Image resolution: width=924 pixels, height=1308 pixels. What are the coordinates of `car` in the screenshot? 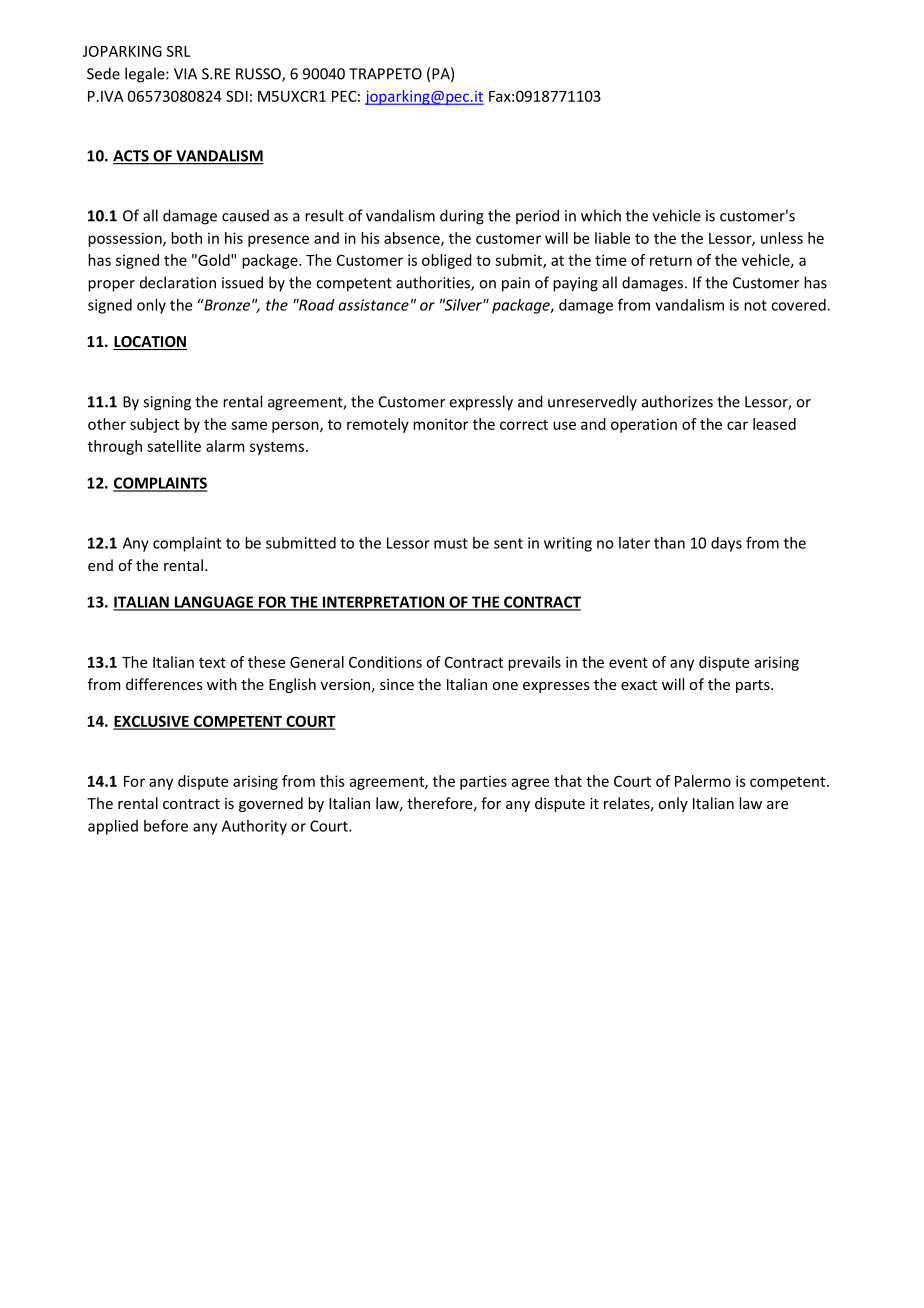 It's located at (737, 425).
